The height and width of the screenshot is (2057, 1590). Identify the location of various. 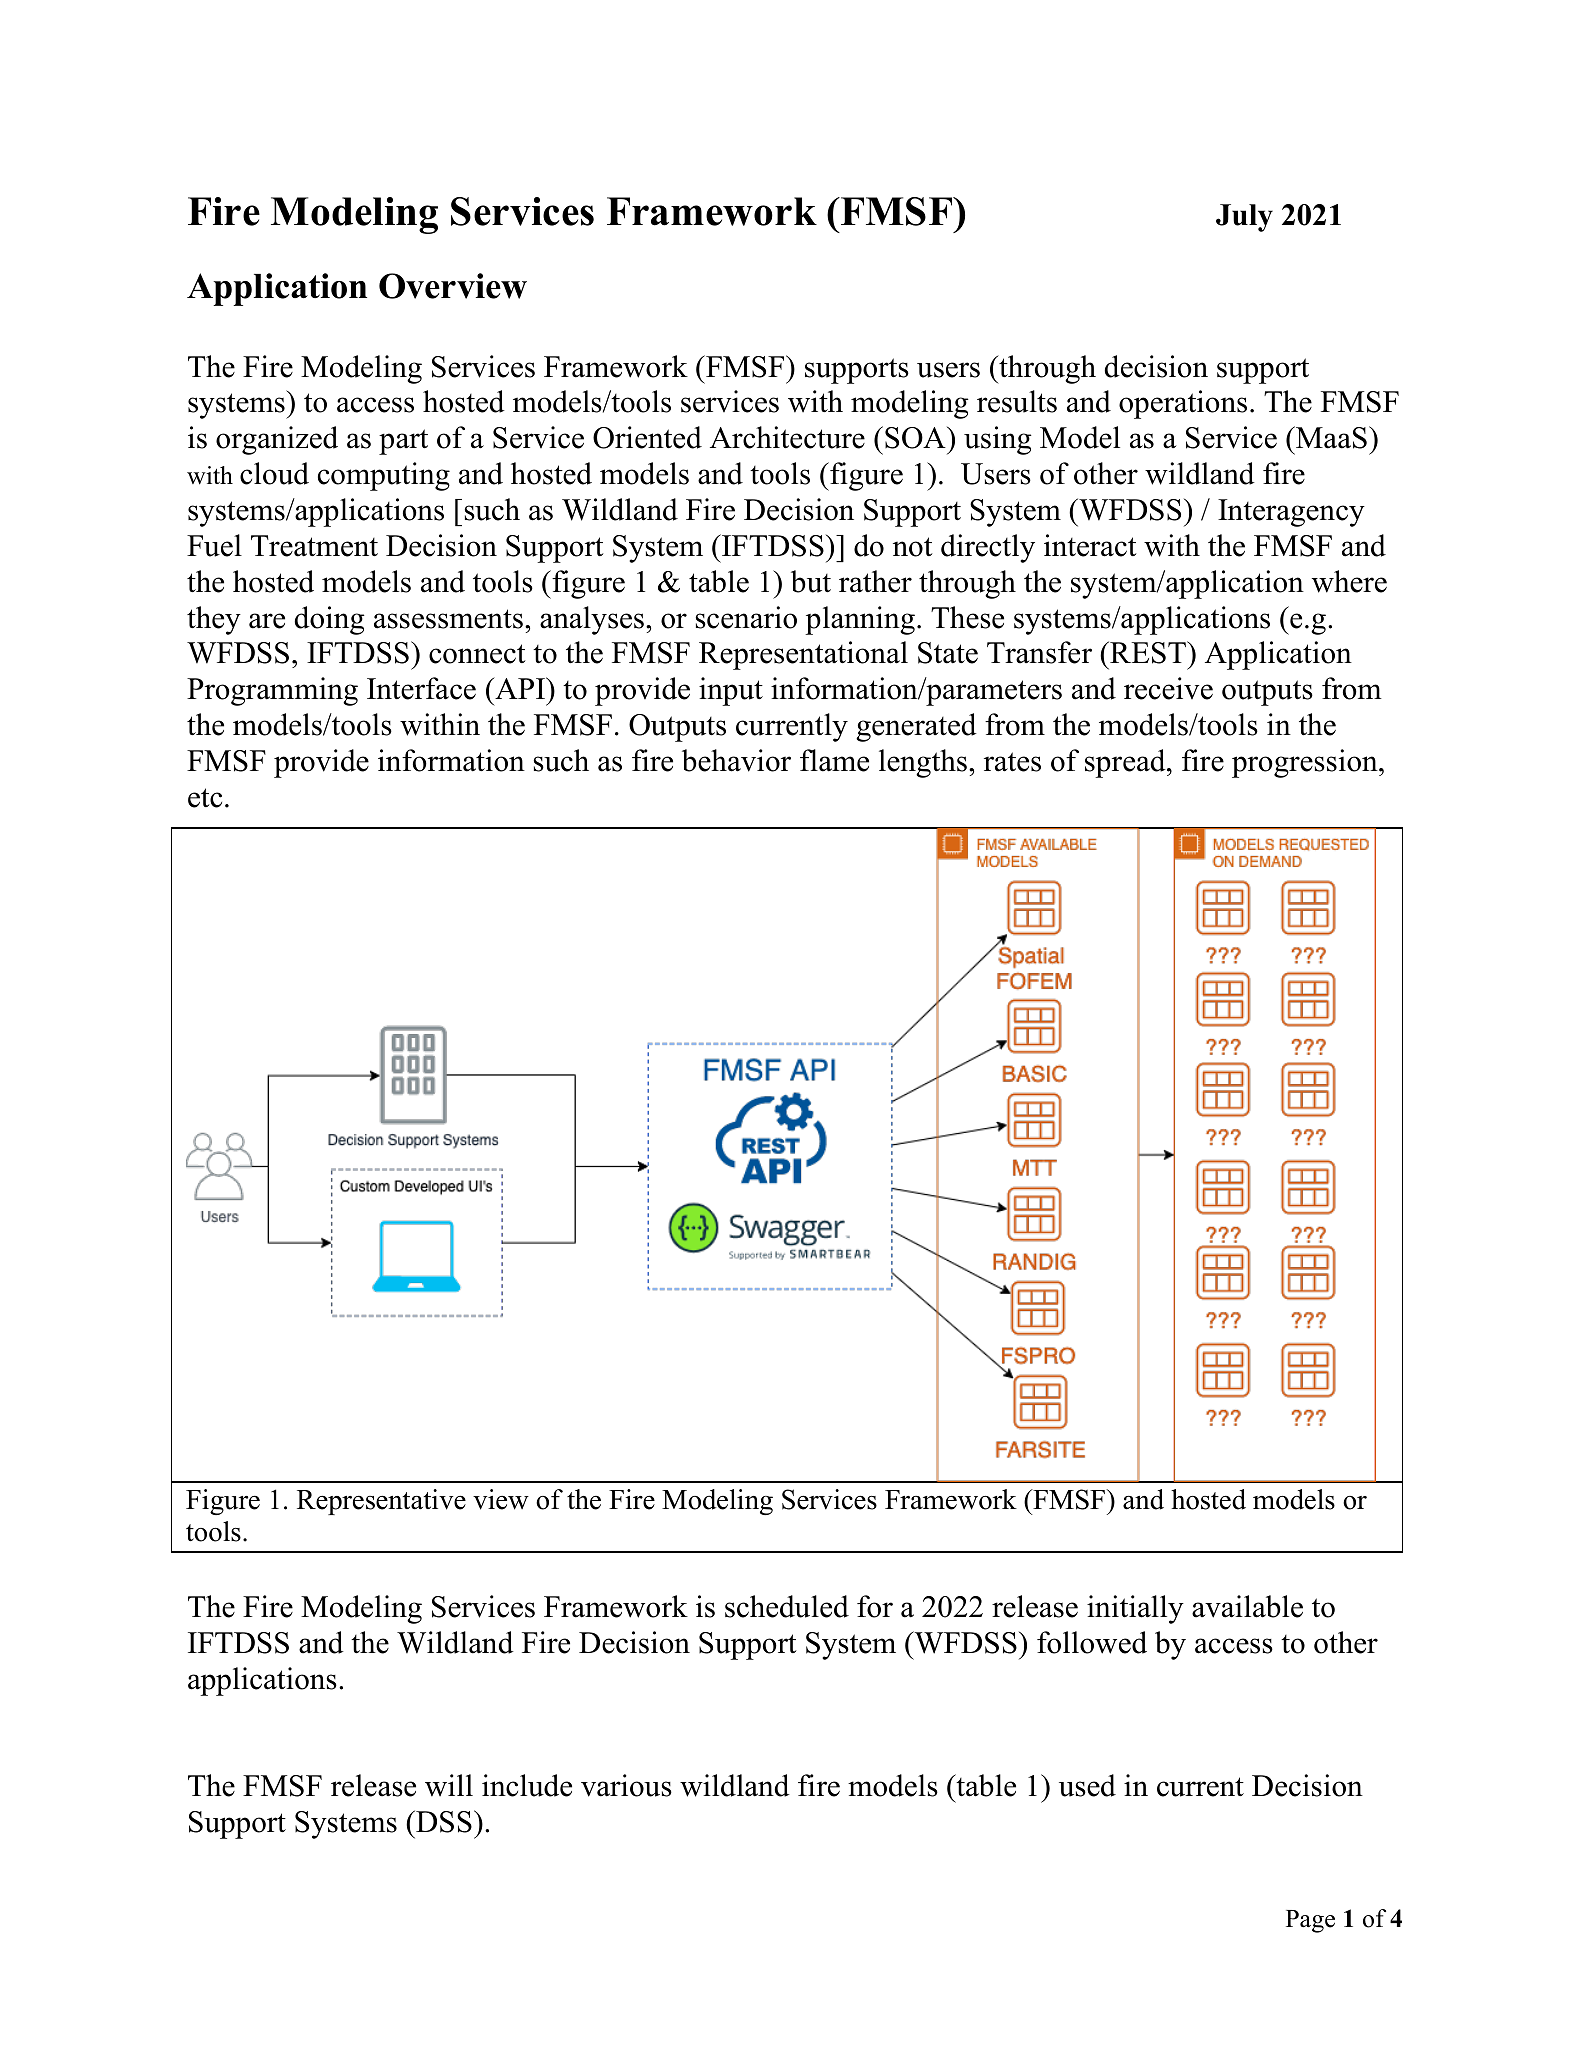
(626, 1785).
